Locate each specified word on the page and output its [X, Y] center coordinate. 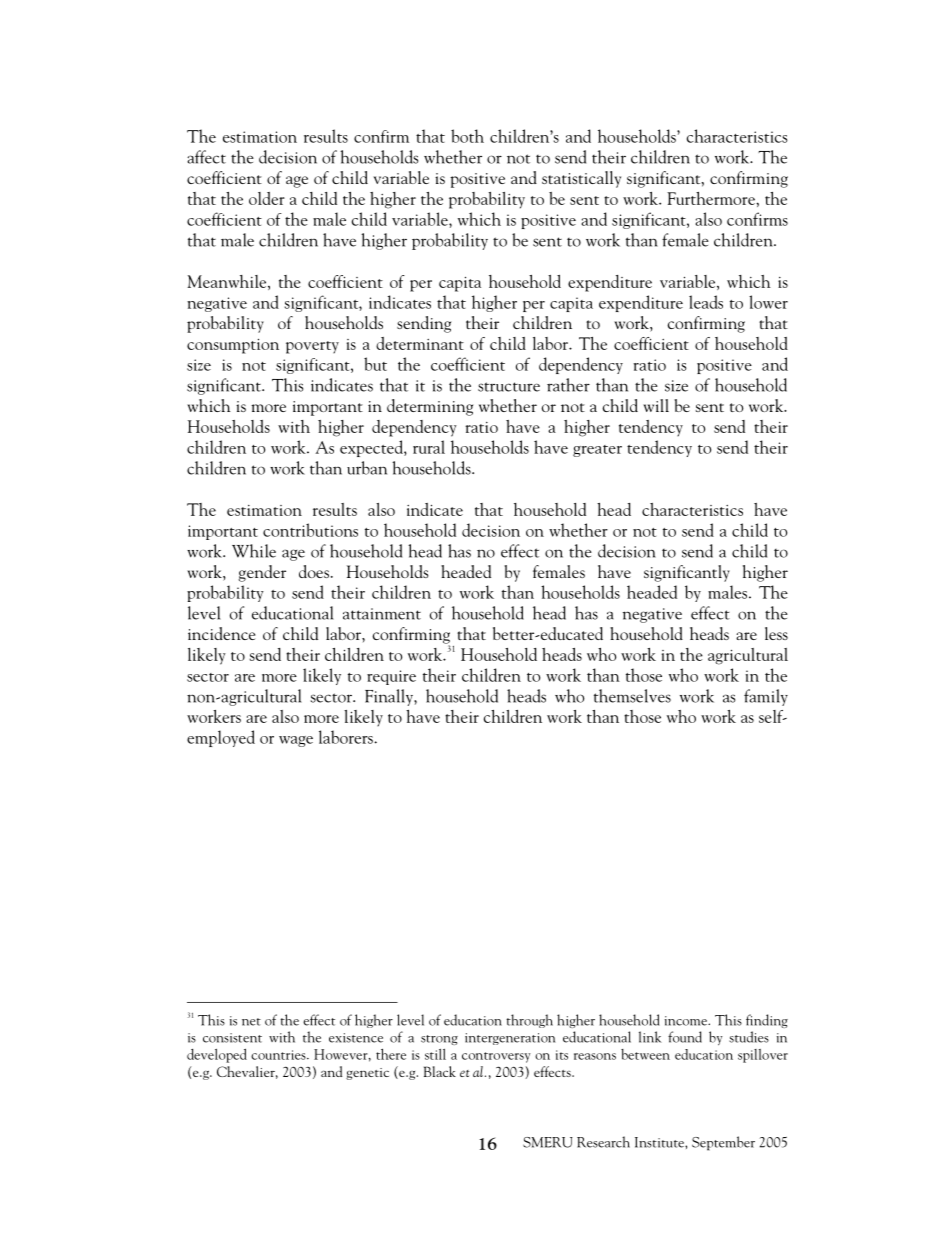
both [467, 136]
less [776, 633]
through [529, 1021]
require [391, 677]
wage [296, 741]
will [656, 405]
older [267, 198]
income [687, 1021]
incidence [221, 633]
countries [279, 1055]
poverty [312, 347]
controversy [496, 1057]
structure [509, 387]
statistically [581, 179]
